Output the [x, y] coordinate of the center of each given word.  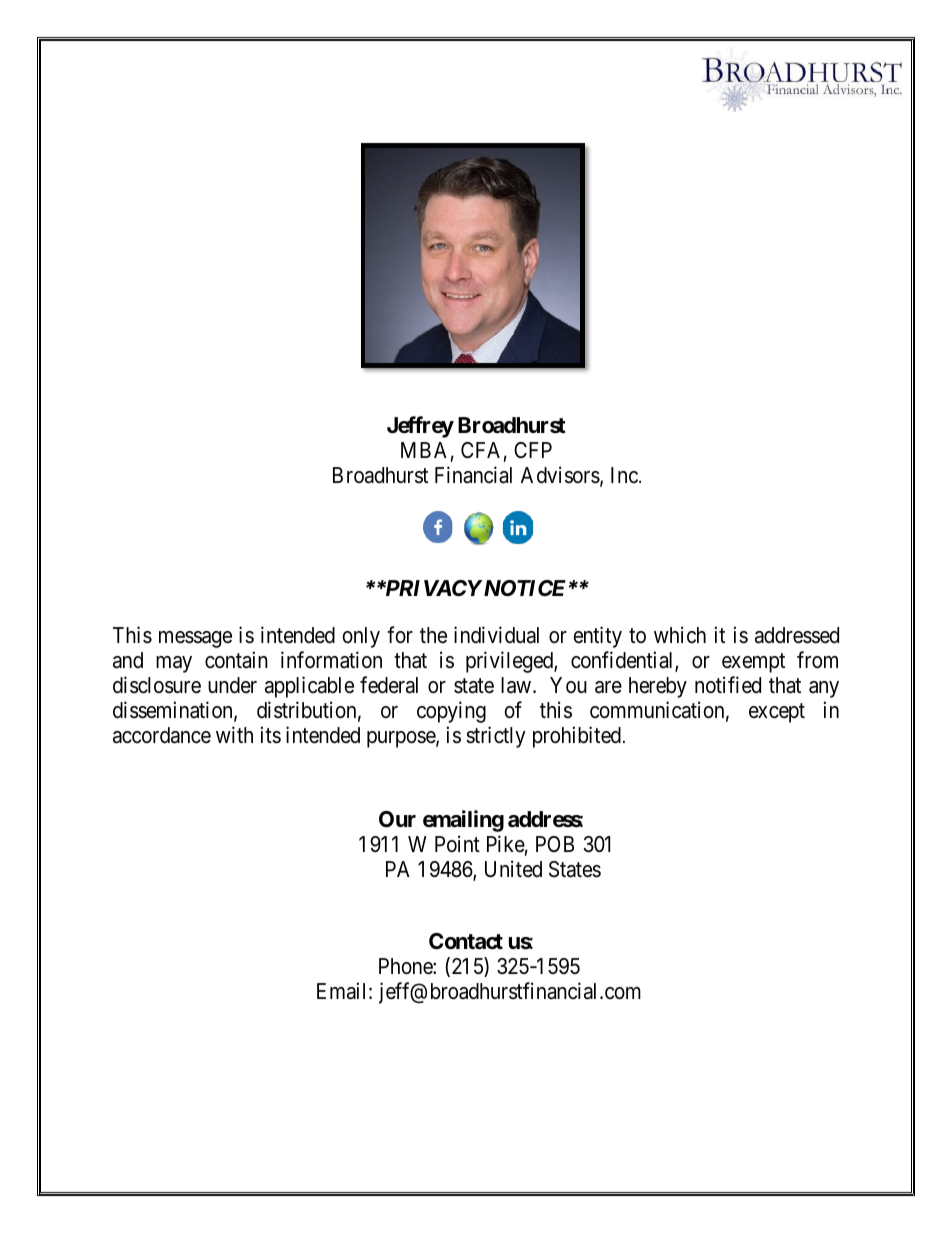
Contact [466, 941]
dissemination [174, 711]
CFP [533, 450]
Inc [624, 475]
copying [451, 712]
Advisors [561, 476]
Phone [406, 966]
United [513, 869]
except [777, 713]
